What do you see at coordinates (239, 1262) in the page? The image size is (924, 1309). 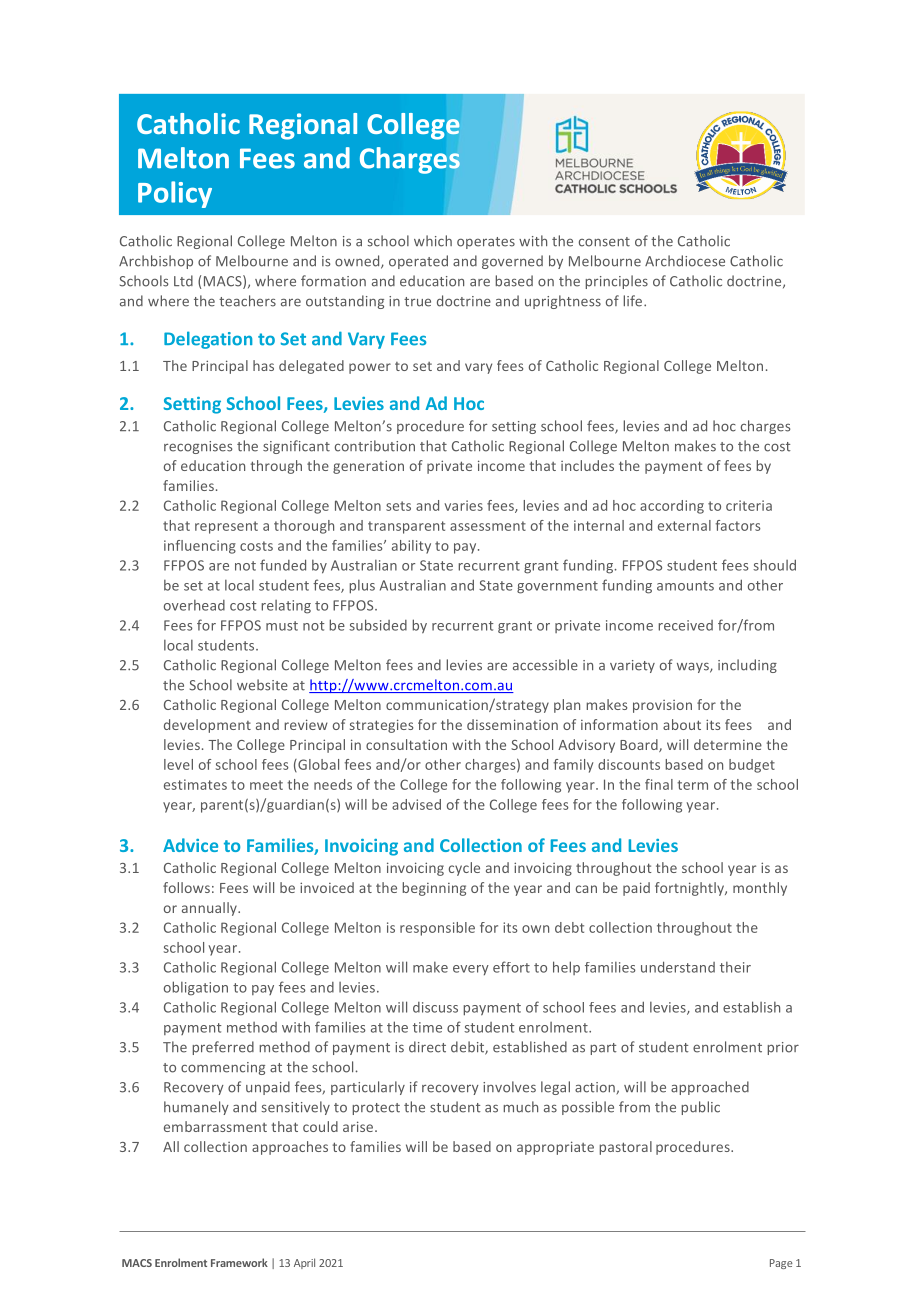 I see `Framework` at bounding box center [239, 1262].
